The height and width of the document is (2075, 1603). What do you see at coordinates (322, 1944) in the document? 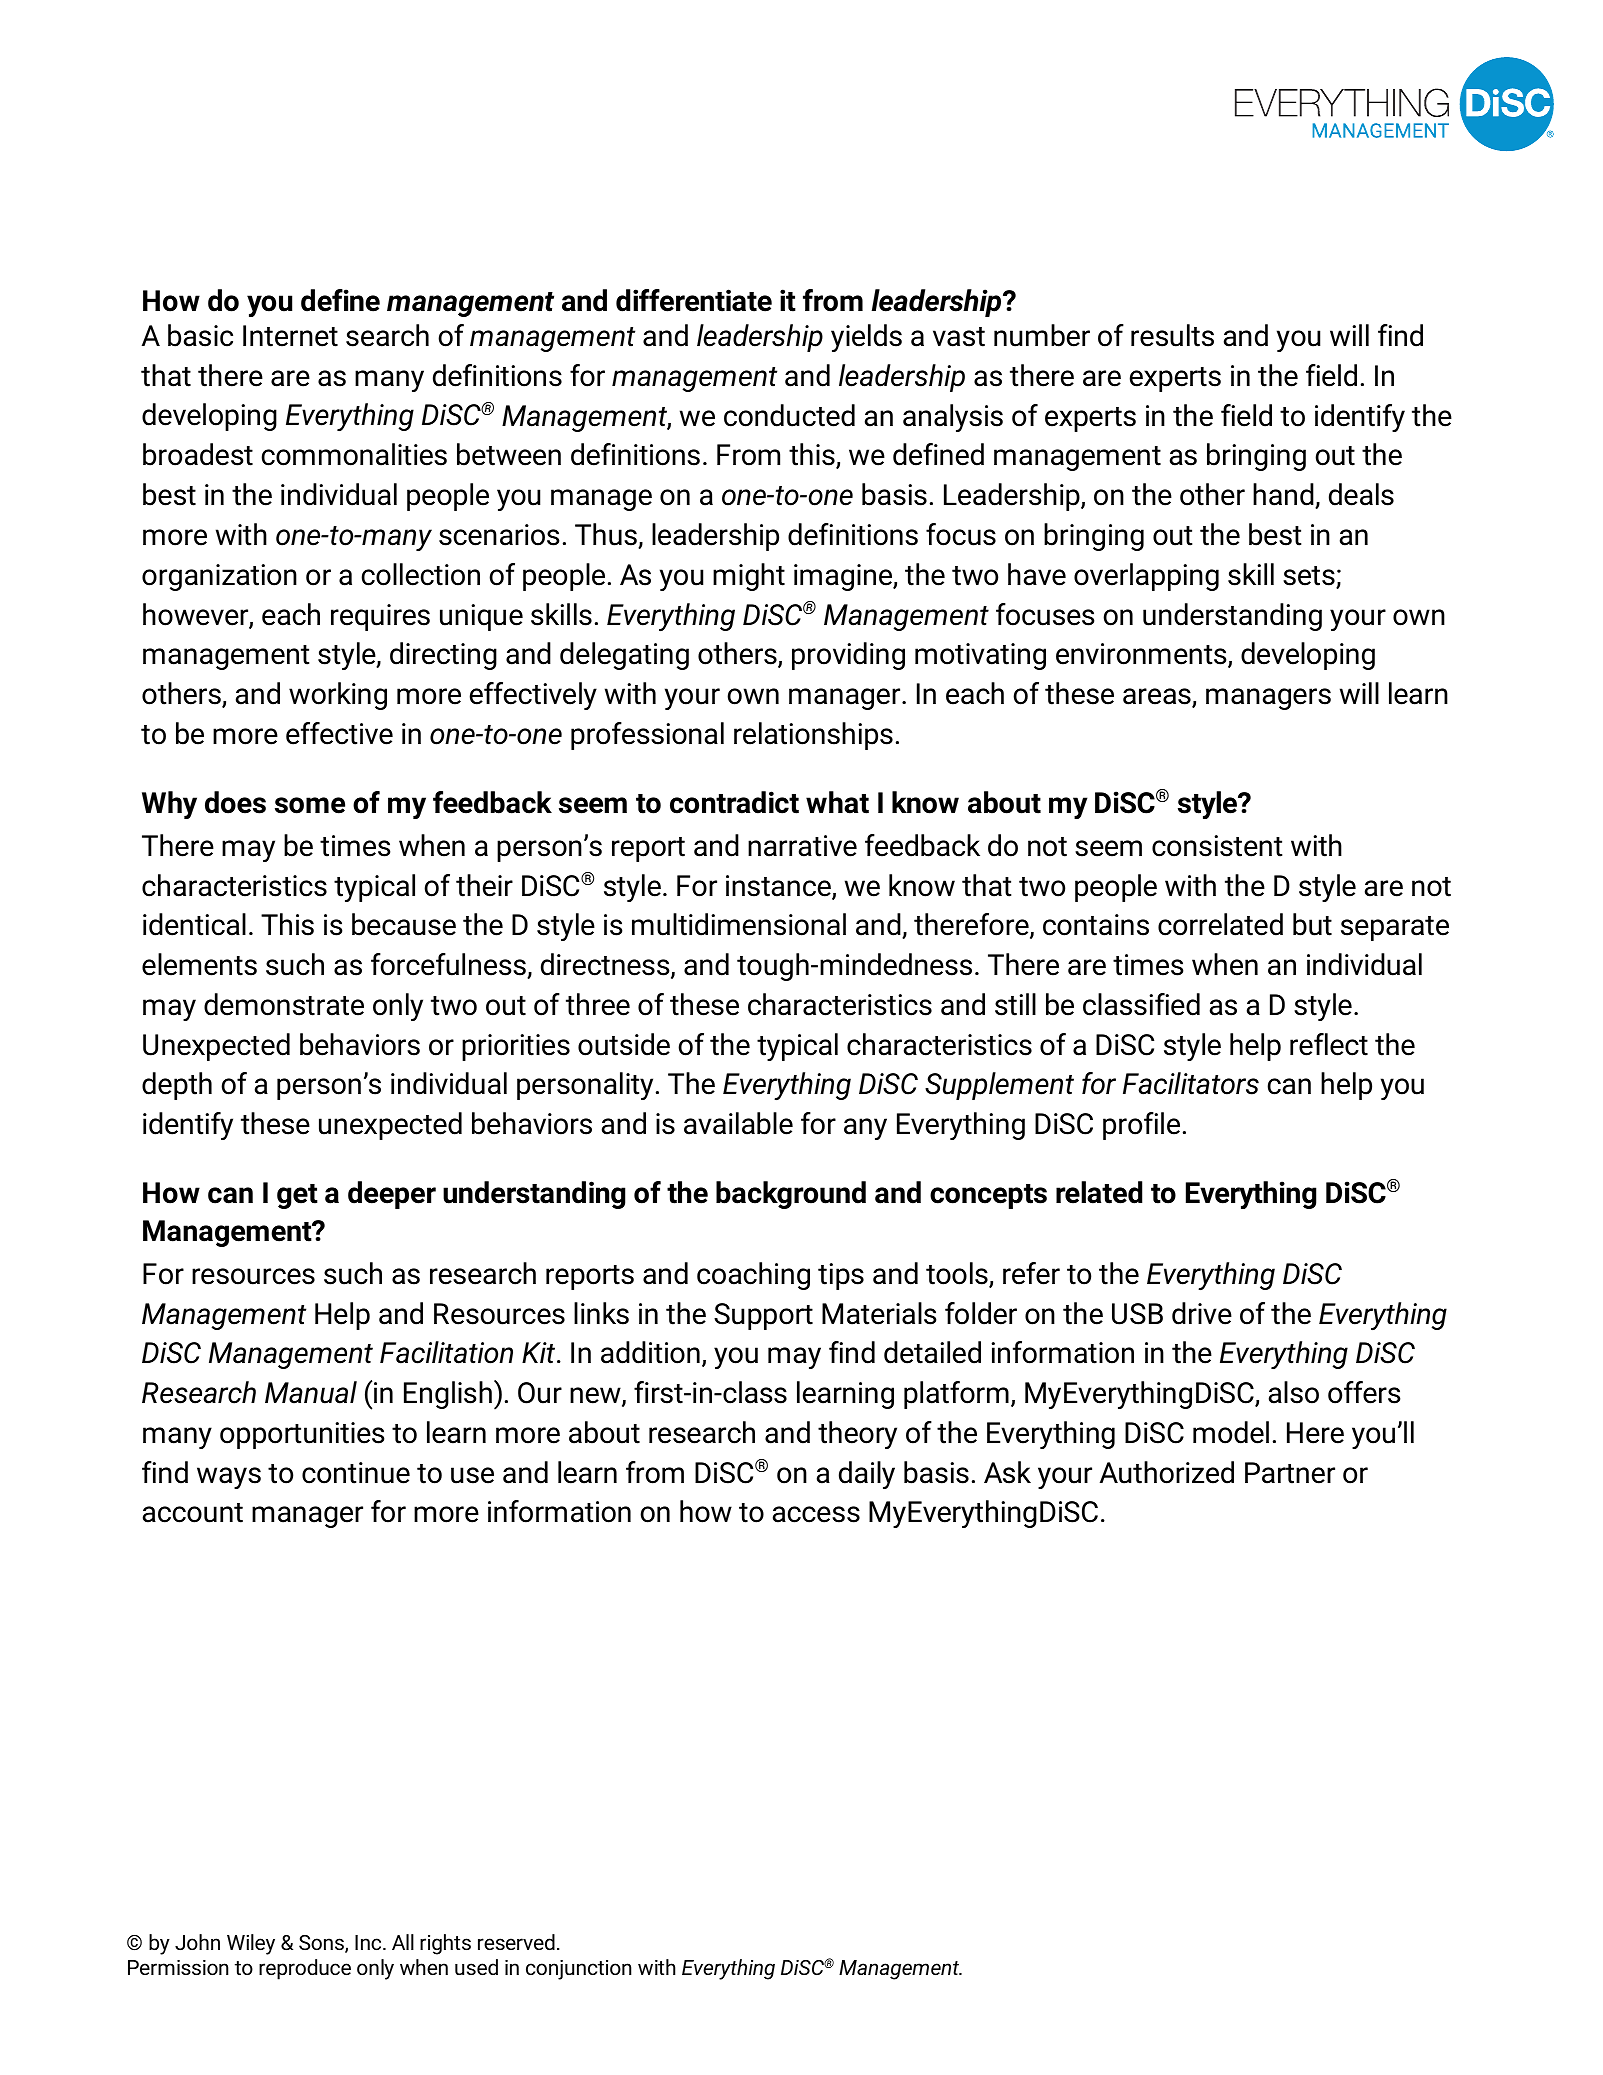
I see `Sons` at bounding box center [322, 1944].
